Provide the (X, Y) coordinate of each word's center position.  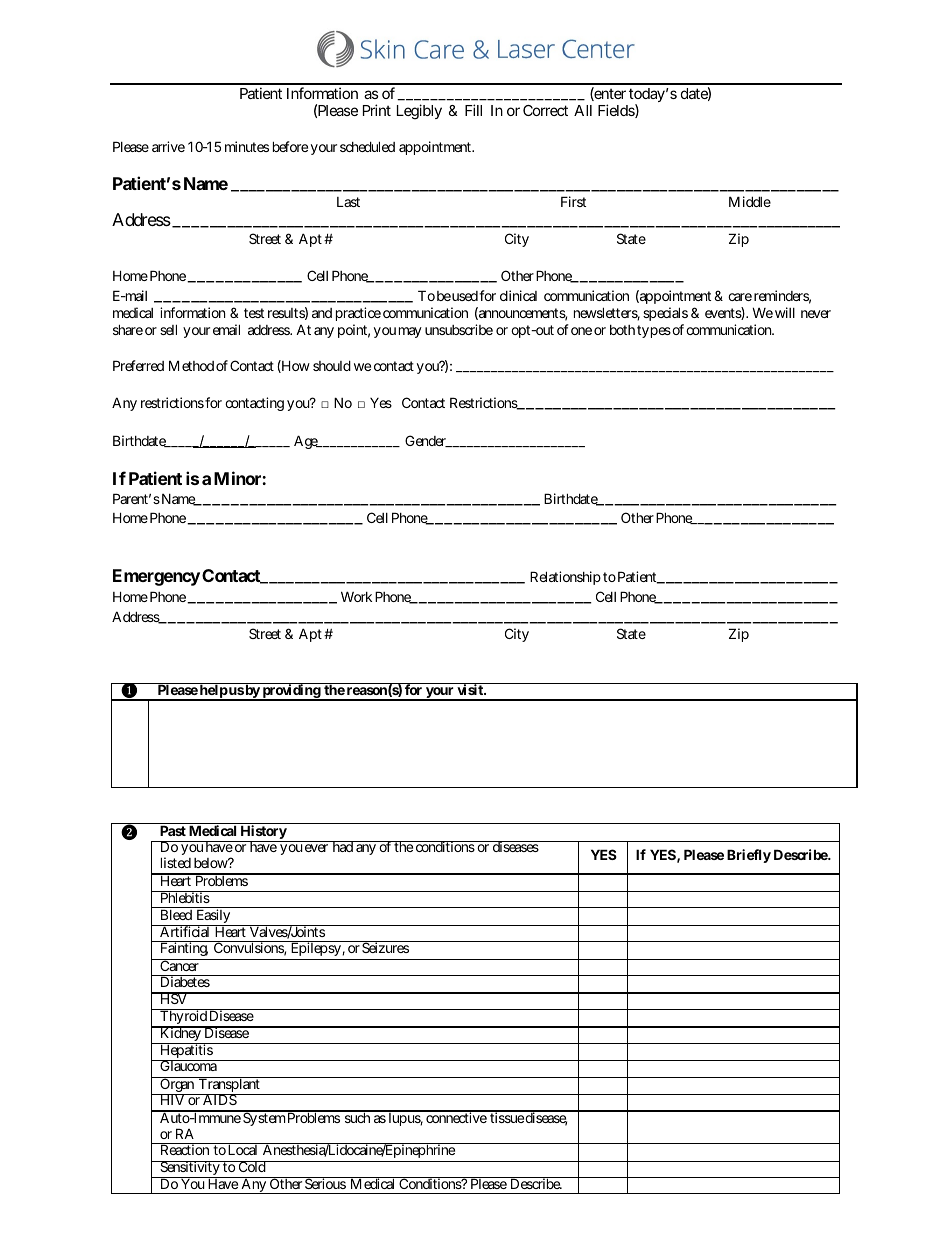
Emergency (156, 577)
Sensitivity (189, 1169)
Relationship (565, 578)
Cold (251, 1166)
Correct (545, 110)
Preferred (138, 365)
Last (348, 202)
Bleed (176, 914)
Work (356, 596)
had (342, 846)
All (583, 110)
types (654, 331)
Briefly (749, 856)
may (410, 332)
